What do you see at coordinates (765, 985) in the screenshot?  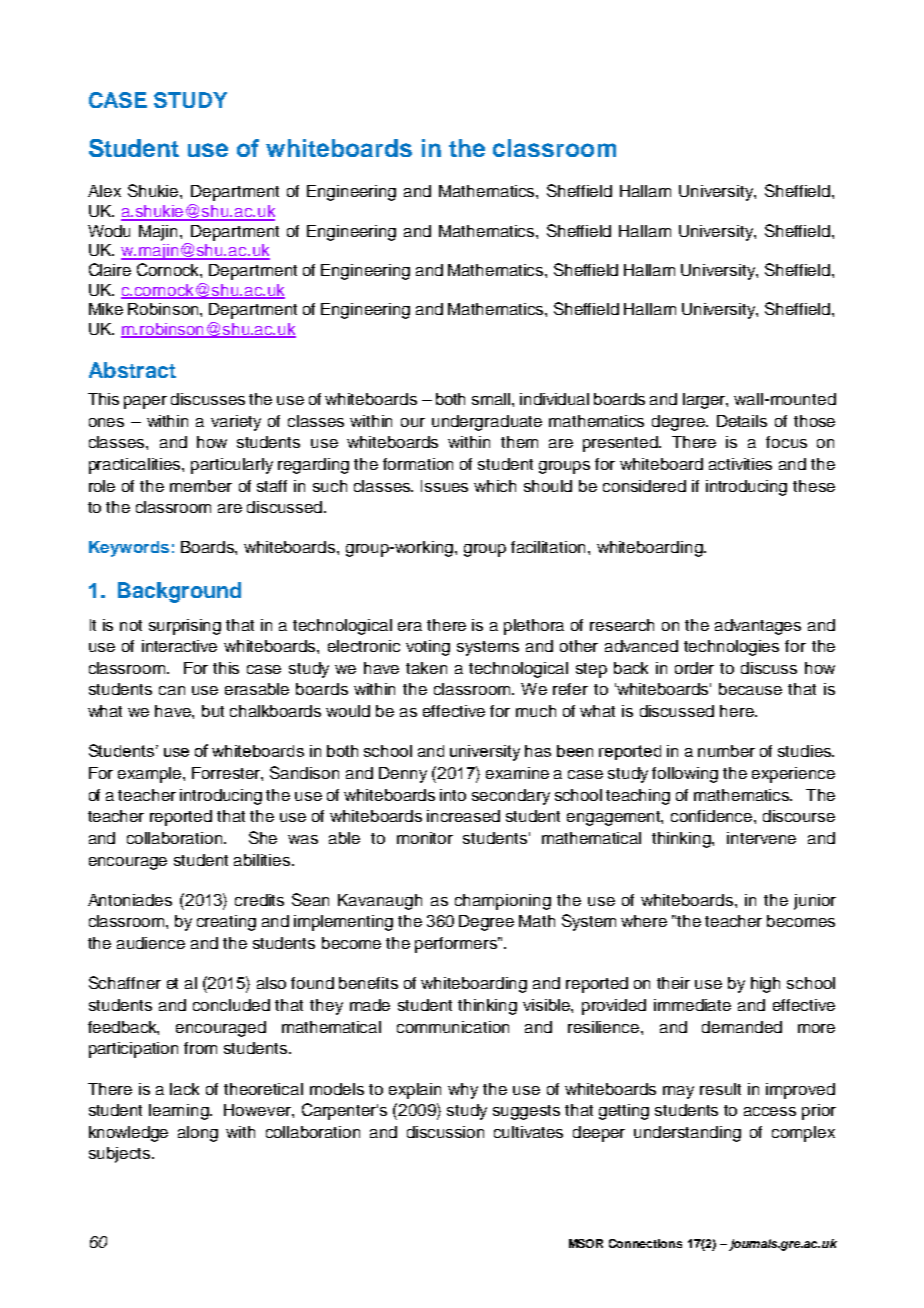 I see `high` at bounding box center [765, 985].
